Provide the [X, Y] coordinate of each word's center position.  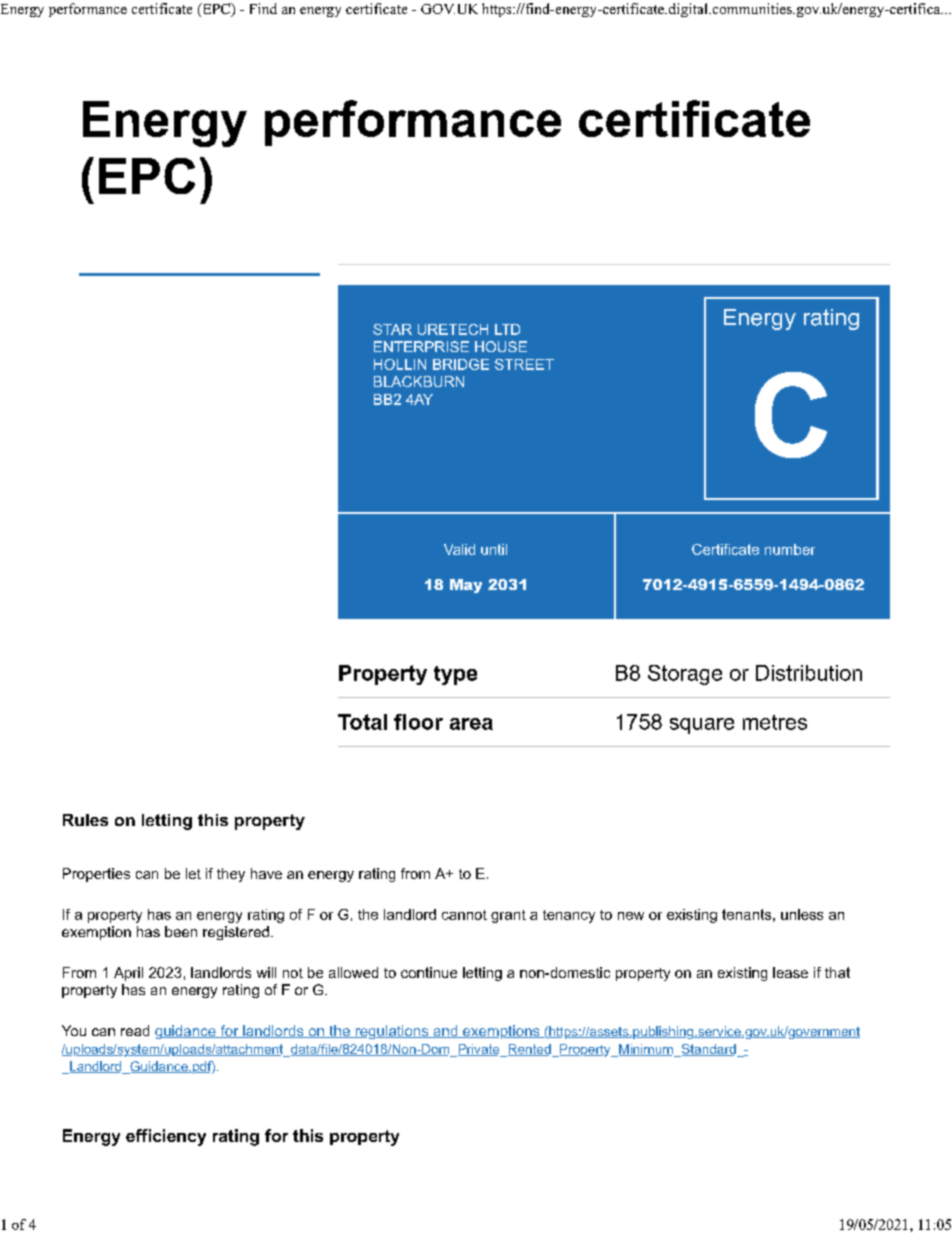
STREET [524, 364]
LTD [507, 329]
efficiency [166, 1137]
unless [802, 914]
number [790, 549]
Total [362, 722]
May [466, 586]
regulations [392, 1032]
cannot [464, 915]
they [231, 875]
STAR [392, 329]
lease [790, 972]
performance [88, 10]
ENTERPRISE [421, 346]
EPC [216, 10]
